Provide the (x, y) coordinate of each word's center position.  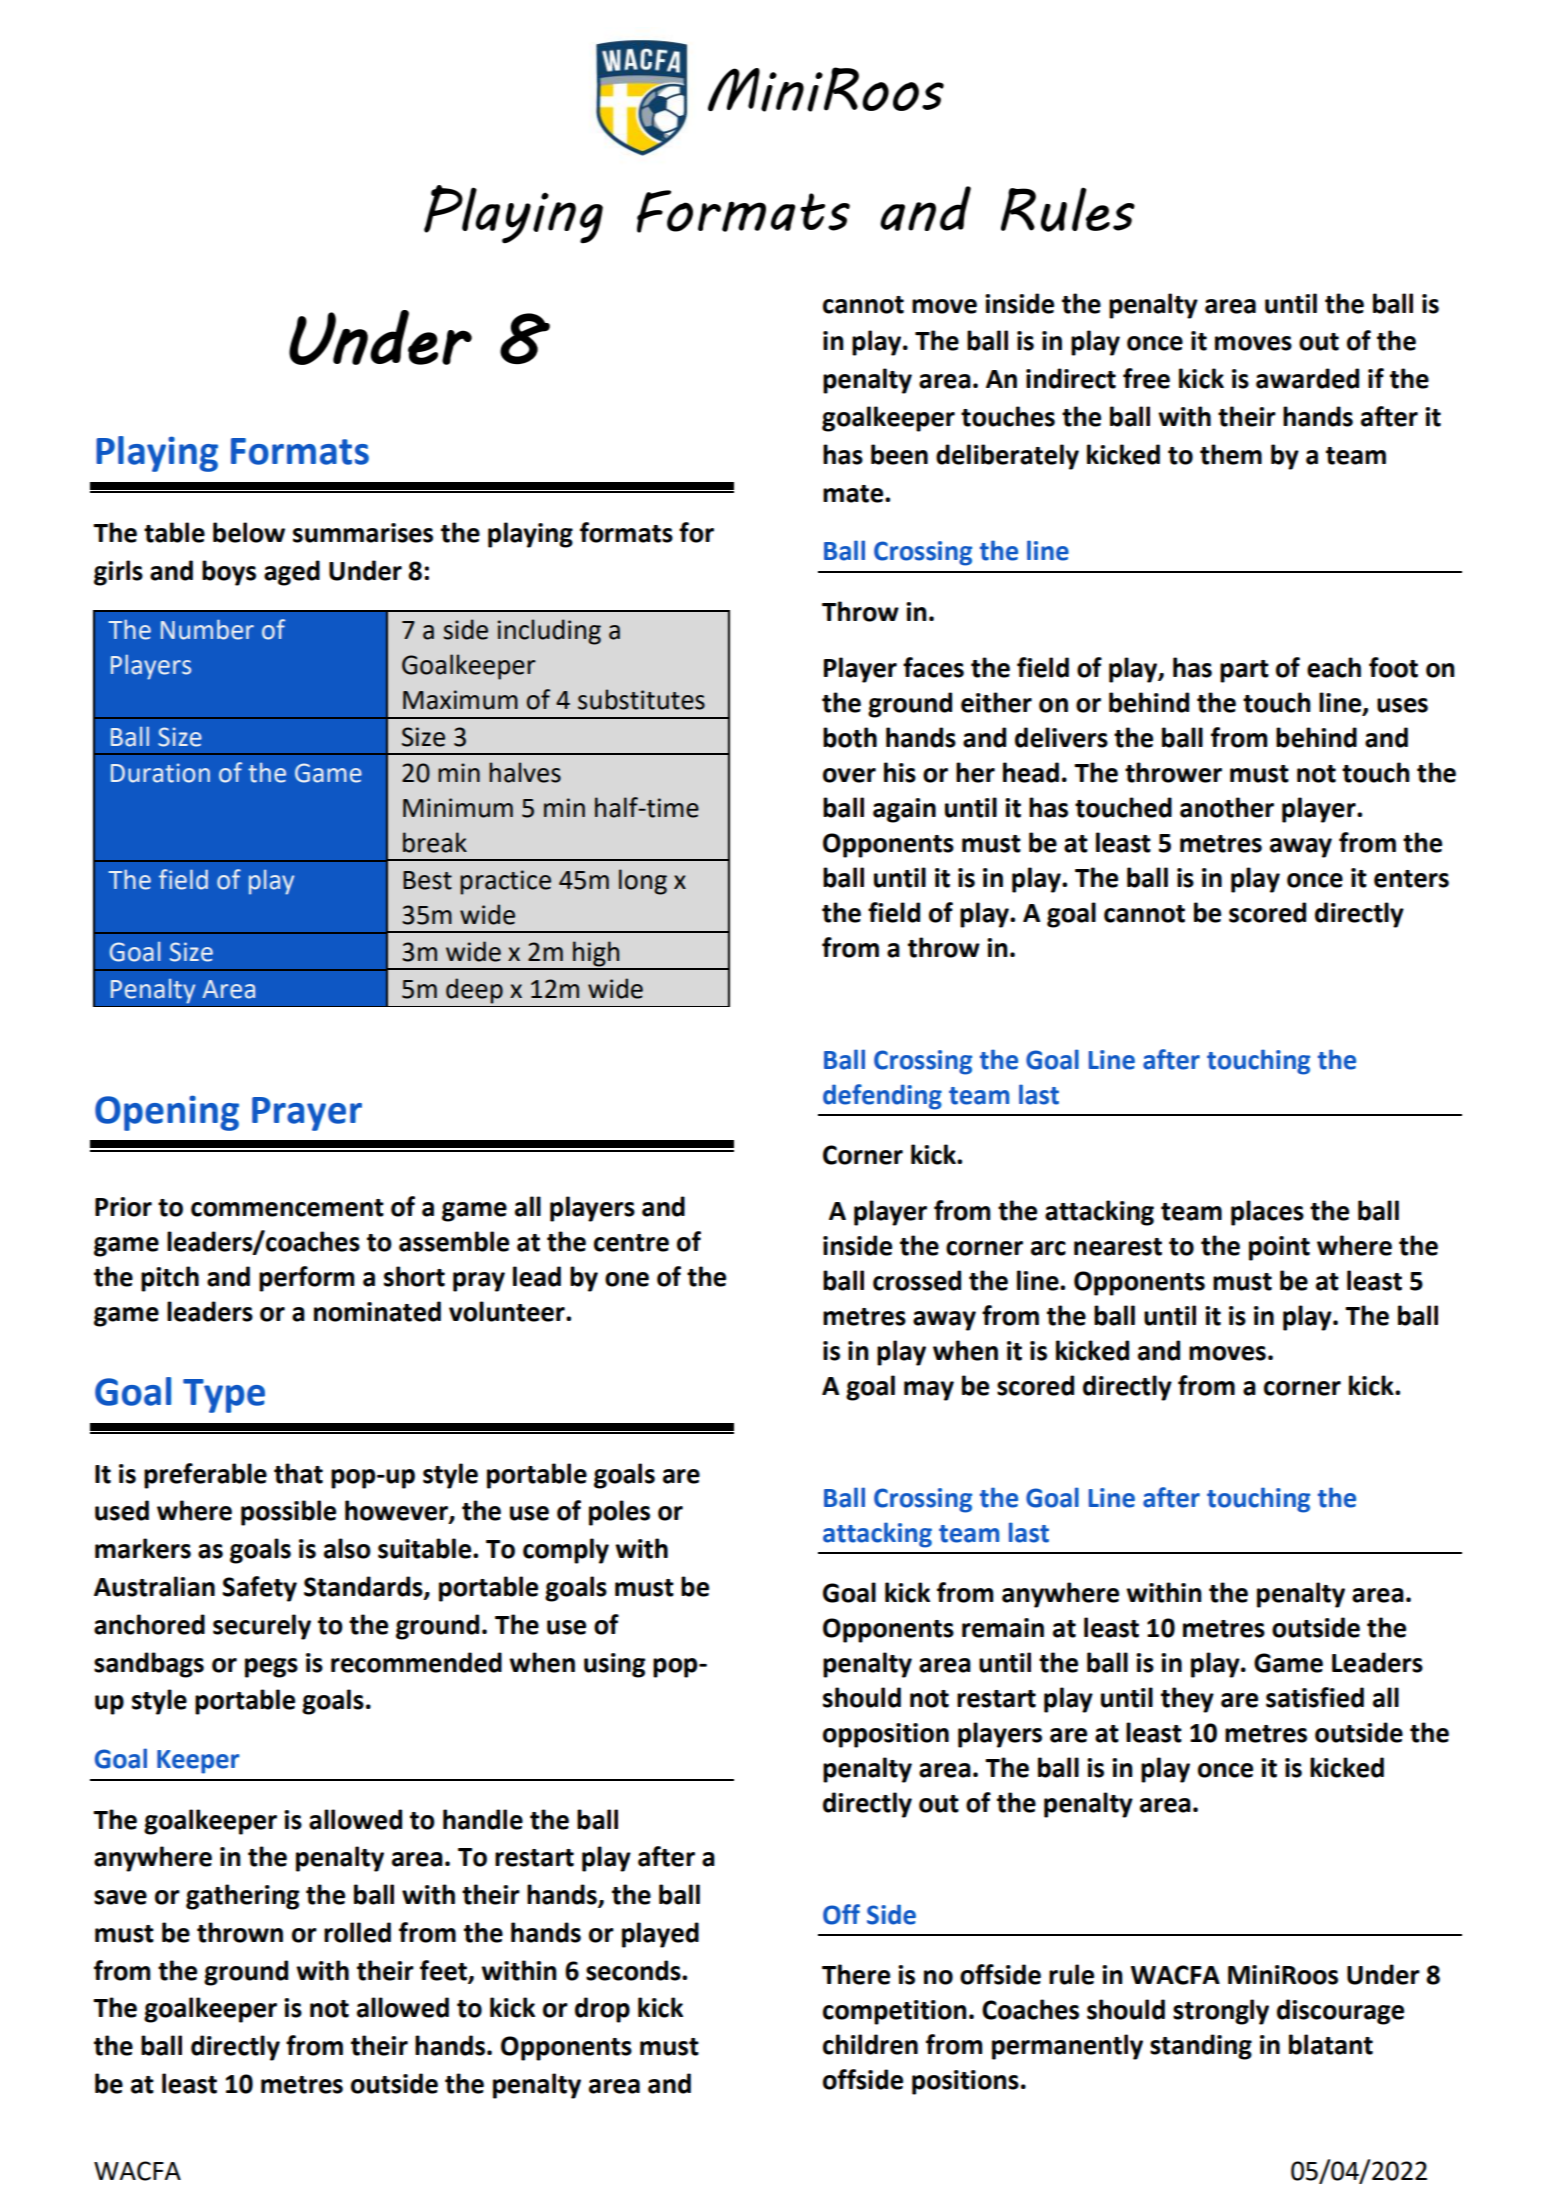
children (870, 2044)
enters (1411, 879)
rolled (357, 1932)
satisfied (1315, 1697)
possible (288, 1513)
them (1231, 454)
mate (854, 494)
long (643, 882)
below (249, 532)
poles (619, 1513)
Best (427, 880)
